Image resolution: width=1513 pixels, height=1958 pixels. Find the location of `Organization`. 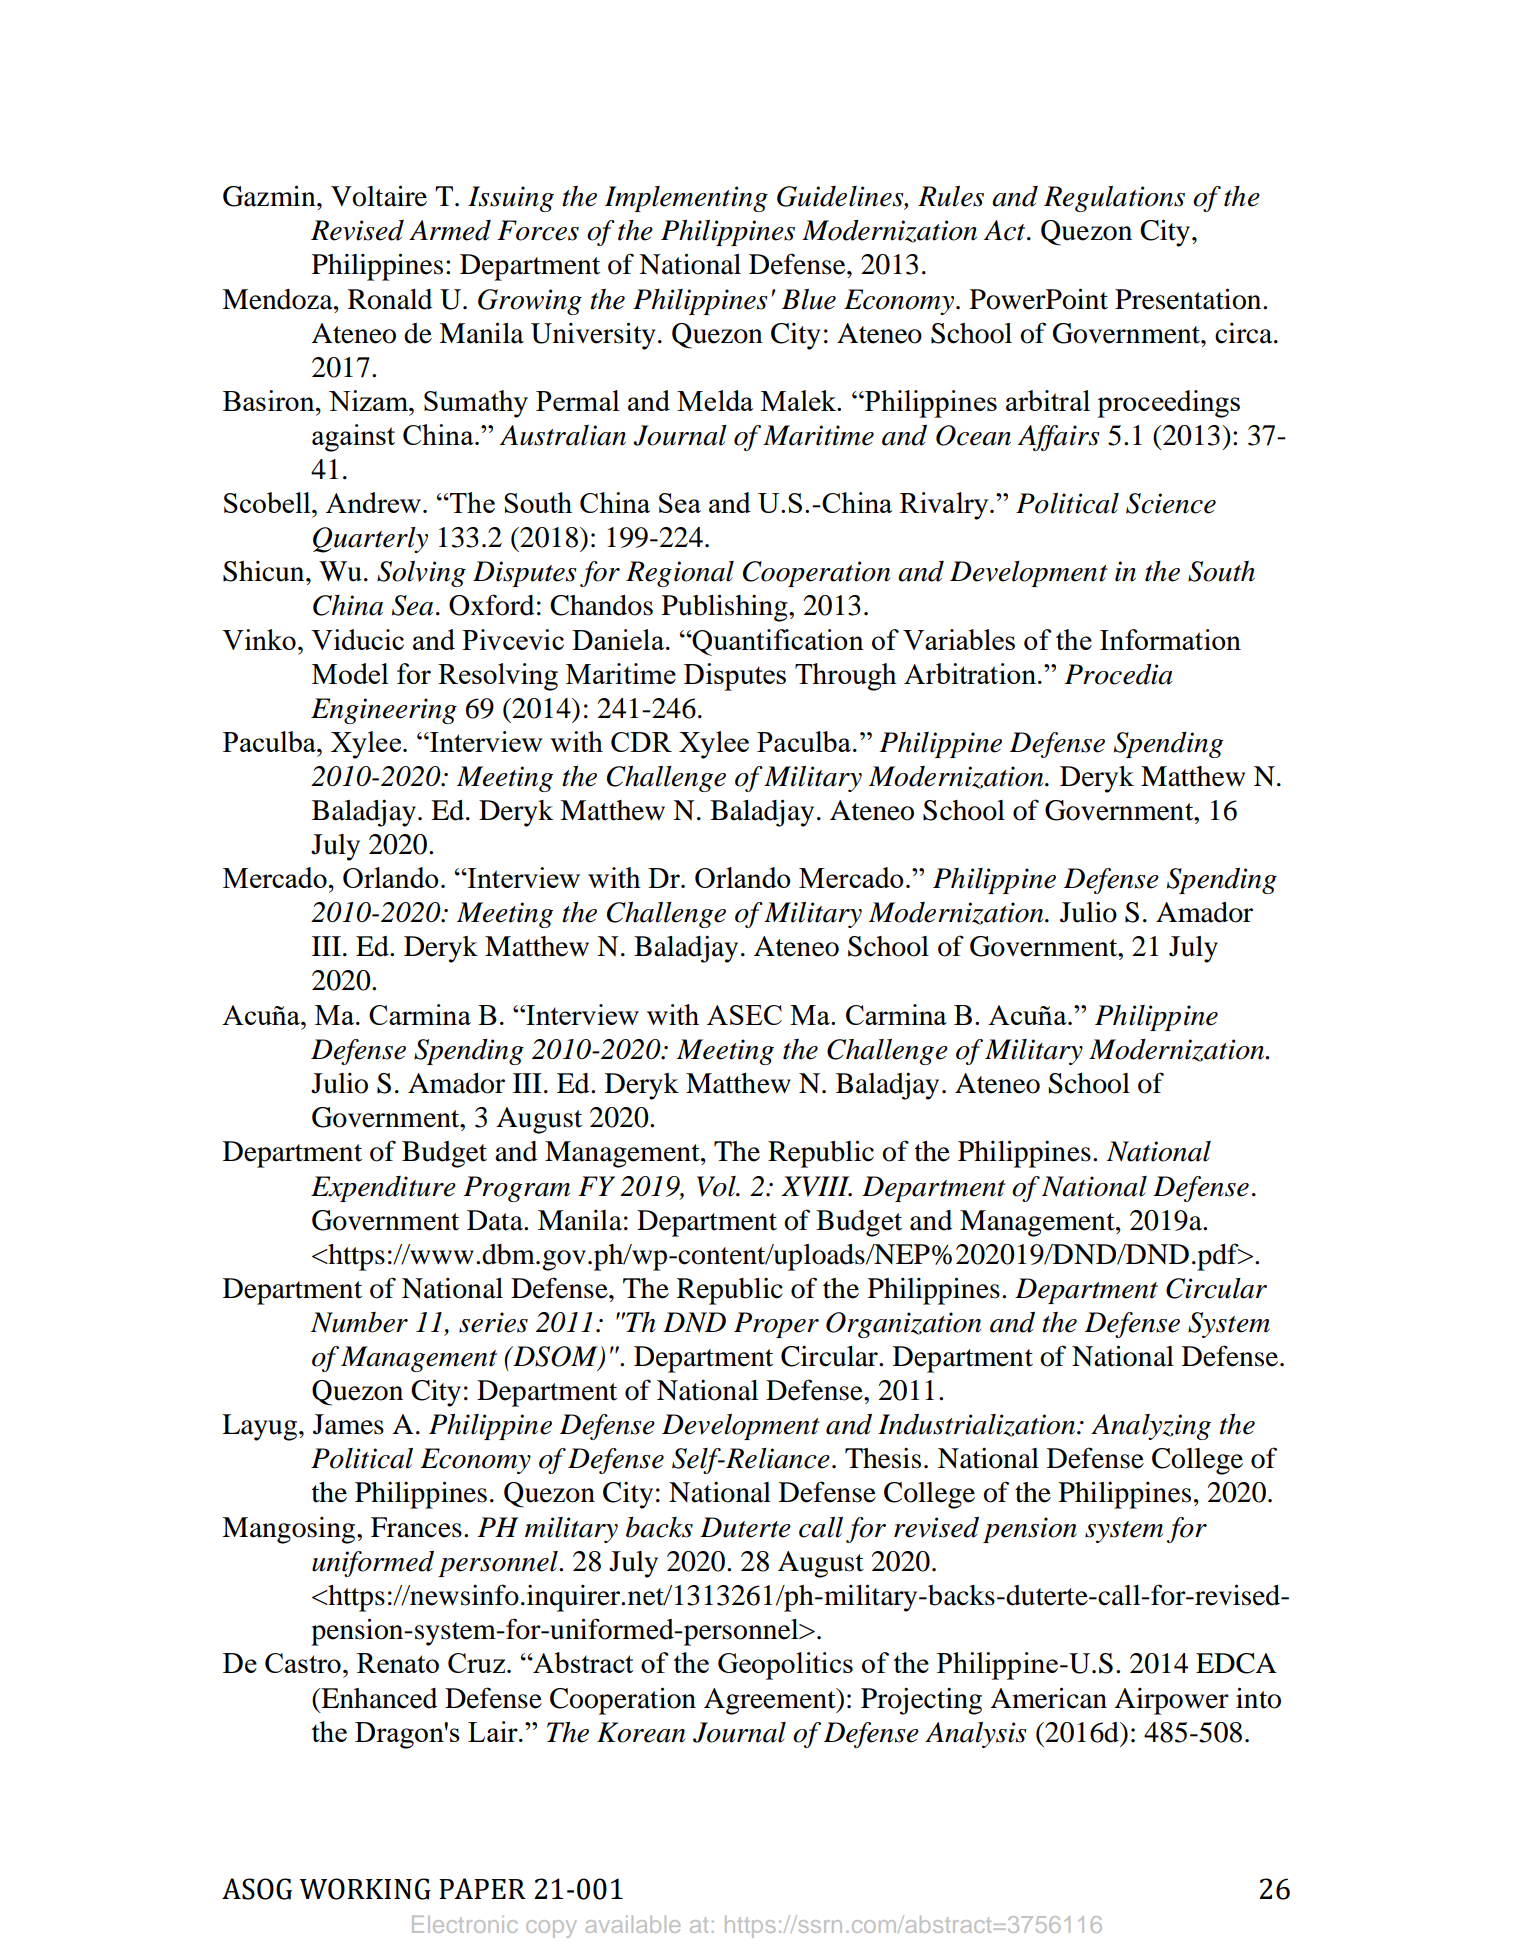

Organization is located at coordinates (903, 1325).
